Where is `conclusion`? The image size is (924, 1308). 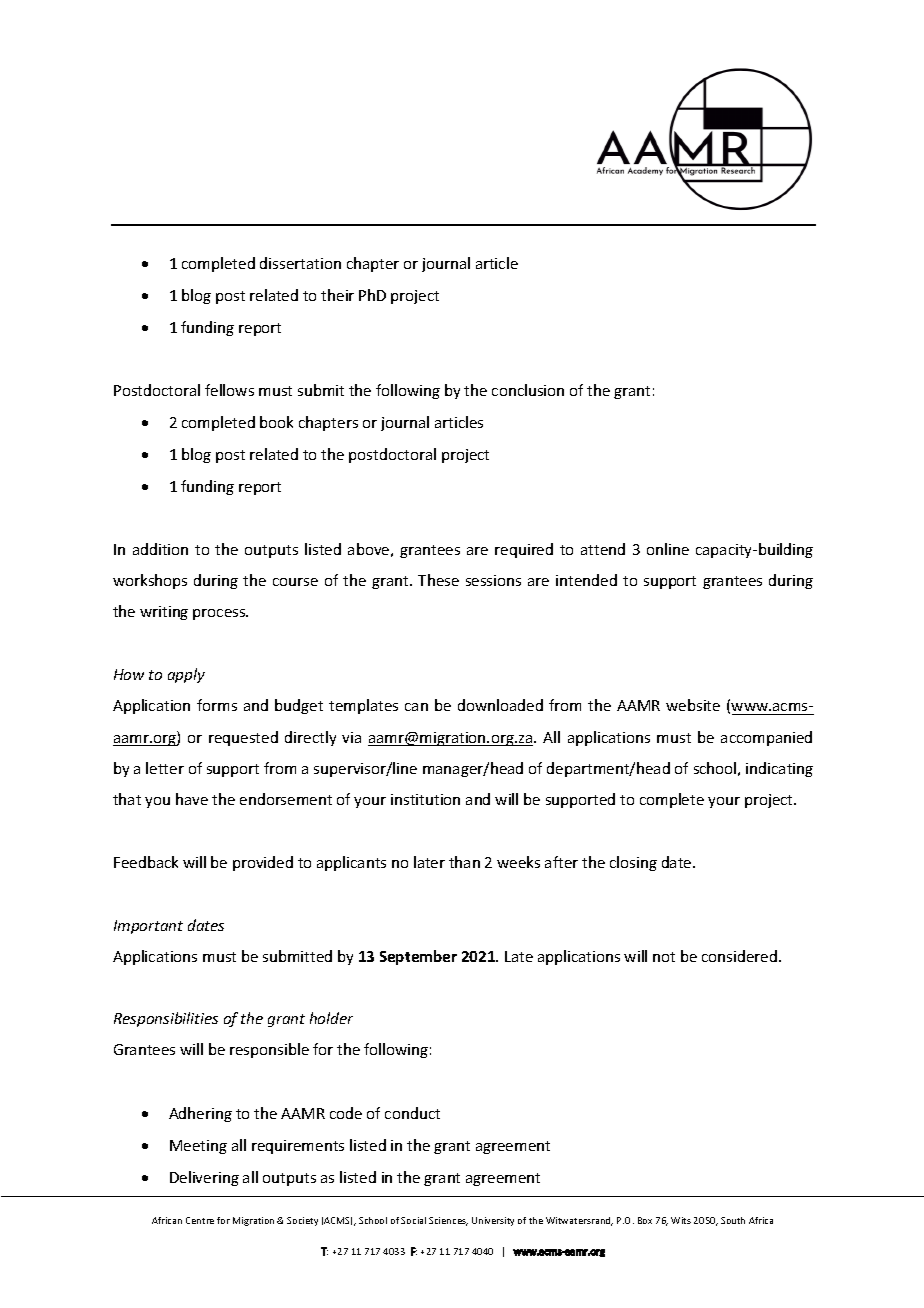
conclusion is located at coordinates (528, 390).
